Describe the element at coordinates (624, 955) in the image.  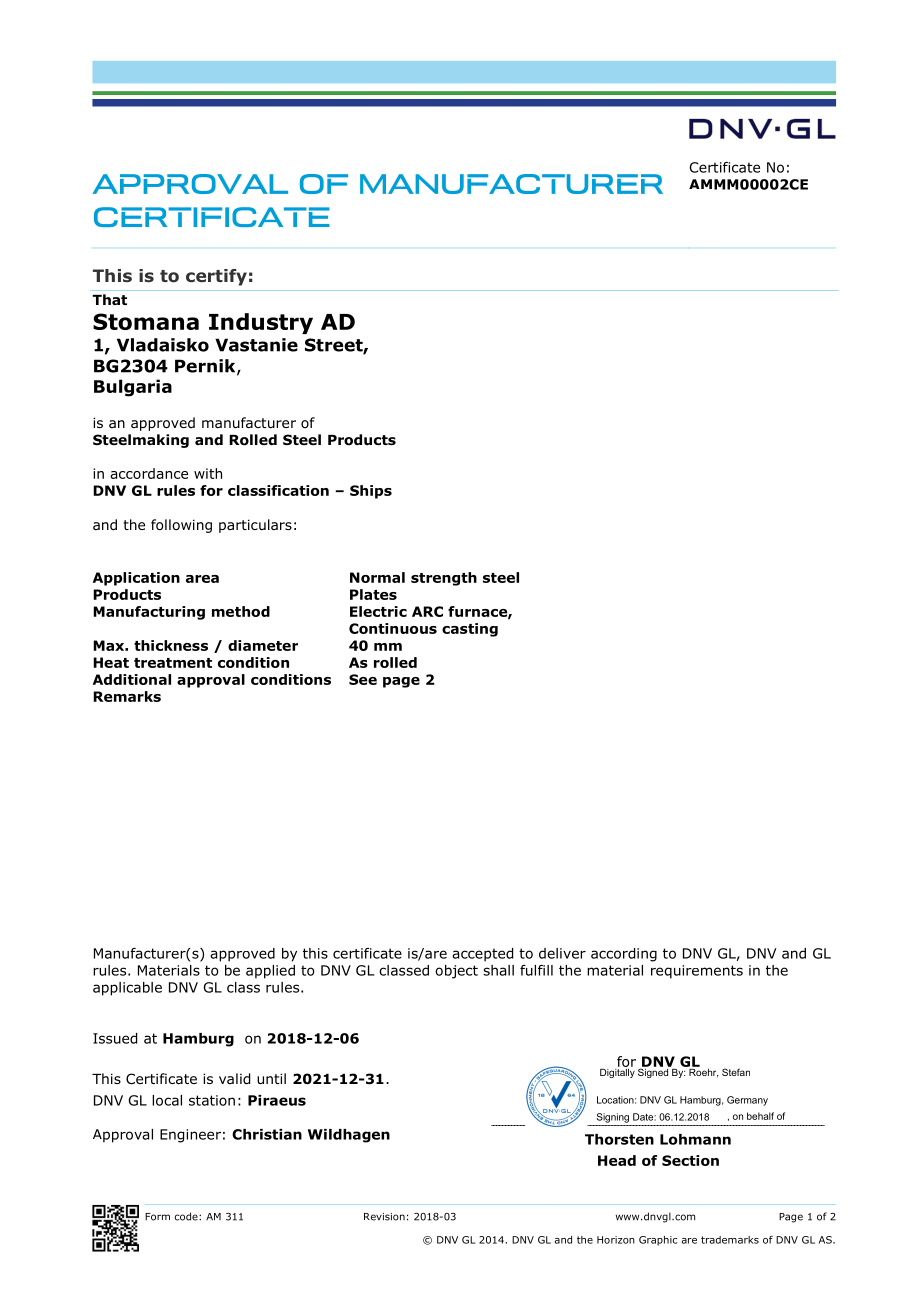
I see `according` at that location.
